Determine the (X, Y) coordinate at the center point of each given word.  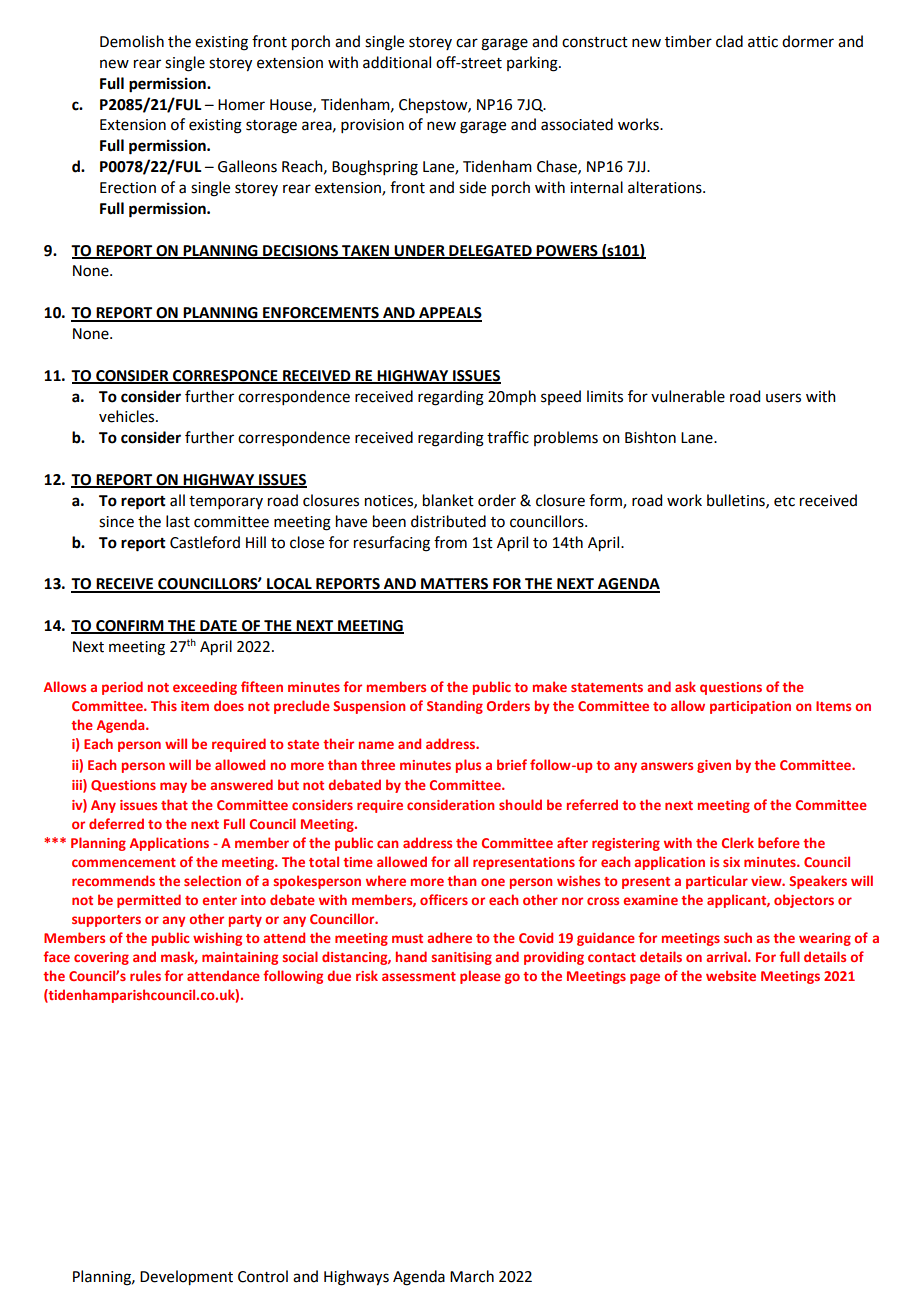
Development (186, 1278)
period (122, 688)
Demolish (132, 41)
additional (397, 62)
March (472, 1276)
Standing (455, 707)
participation (750, 707)
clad (729, 41)
